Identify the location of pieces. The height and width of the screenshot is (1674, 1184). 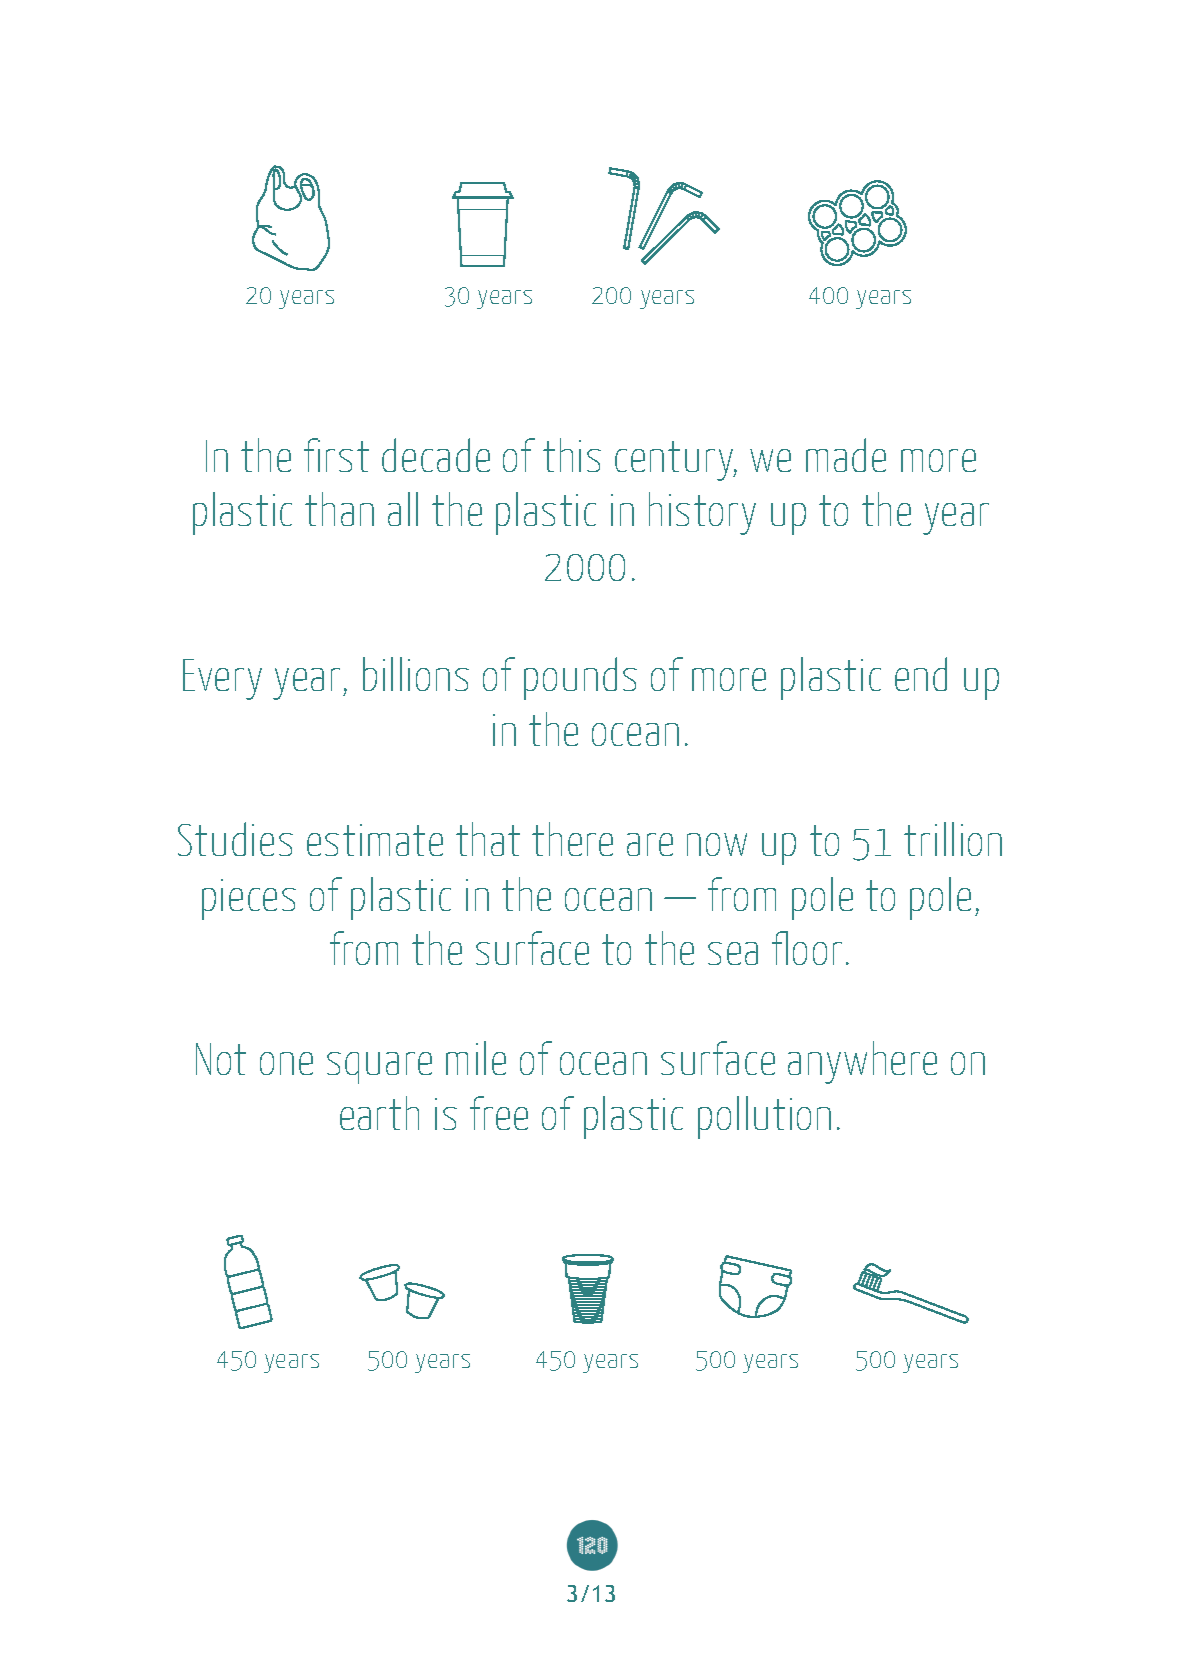
(249, 899).
